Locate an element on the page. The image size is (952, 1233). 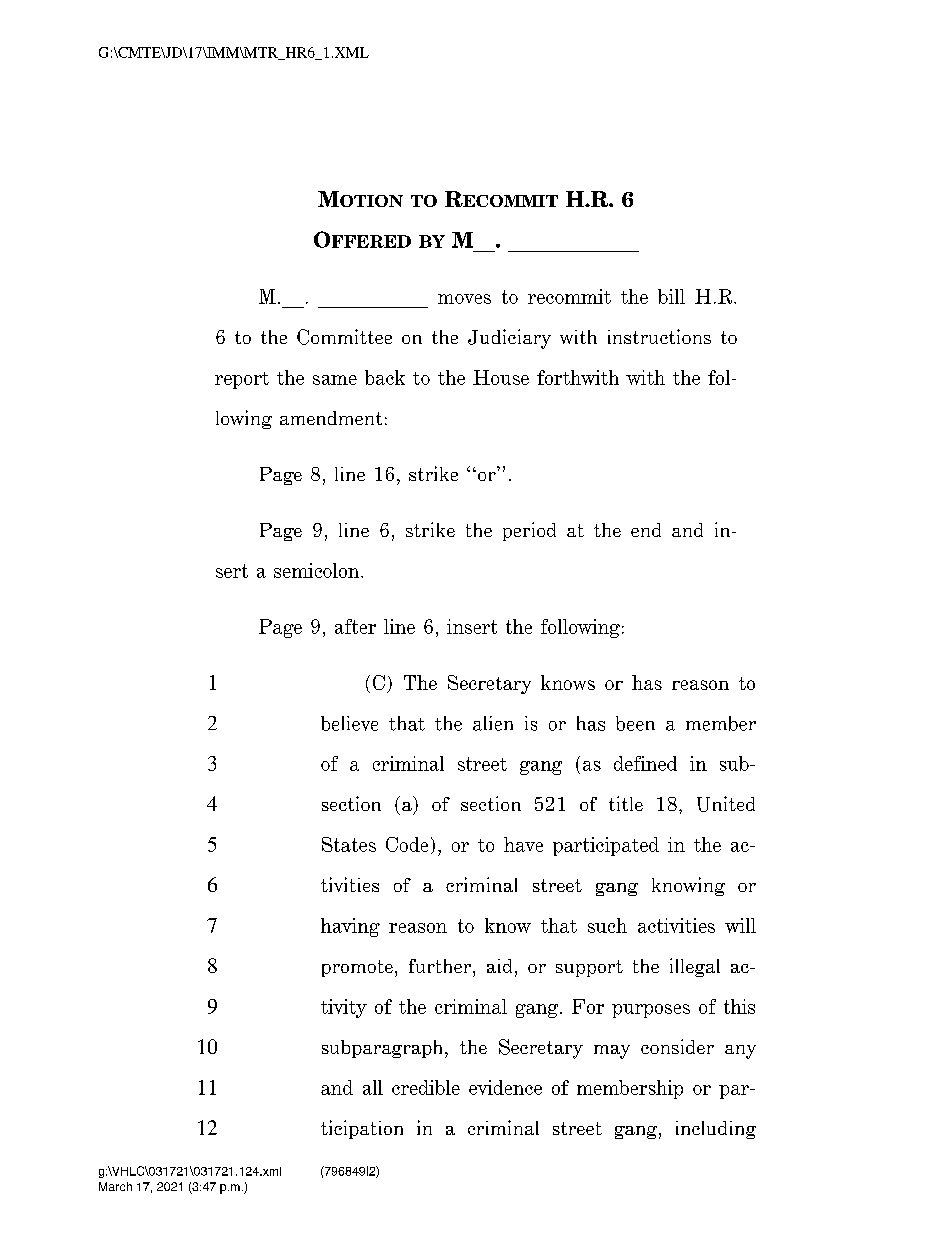
participated is located at coordinates (606, 846).
